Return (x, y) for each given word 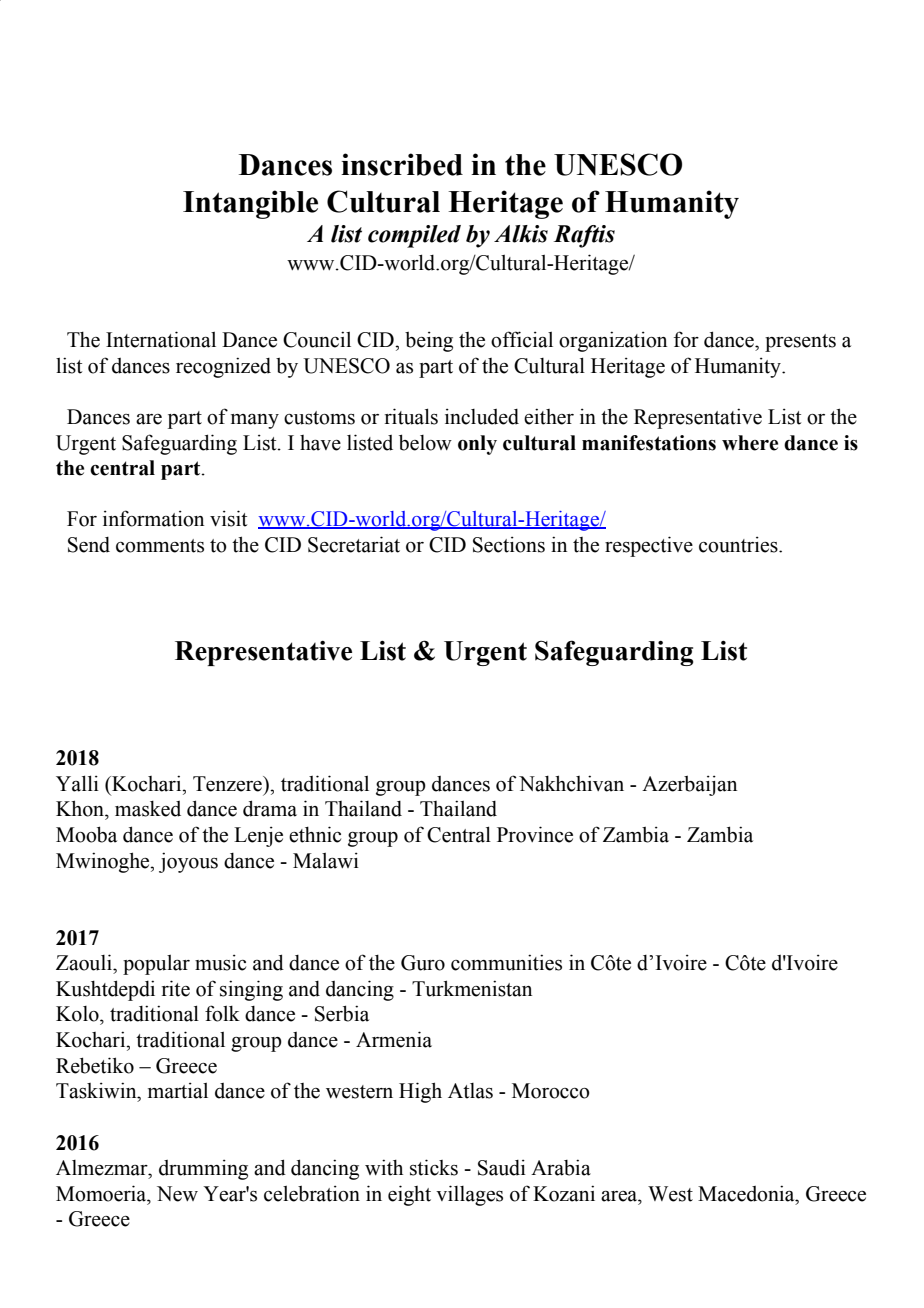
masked (148, 809)
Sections (509, 544)
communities (506, 962)
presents (800, 343)
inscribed (402, 164)
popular (156, 965)
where (750, 443)
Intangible (250, 204)
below (425, 442)
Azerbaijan (689, 785)
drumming (203, 1169)
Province (535, 834)
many (255, 421)
